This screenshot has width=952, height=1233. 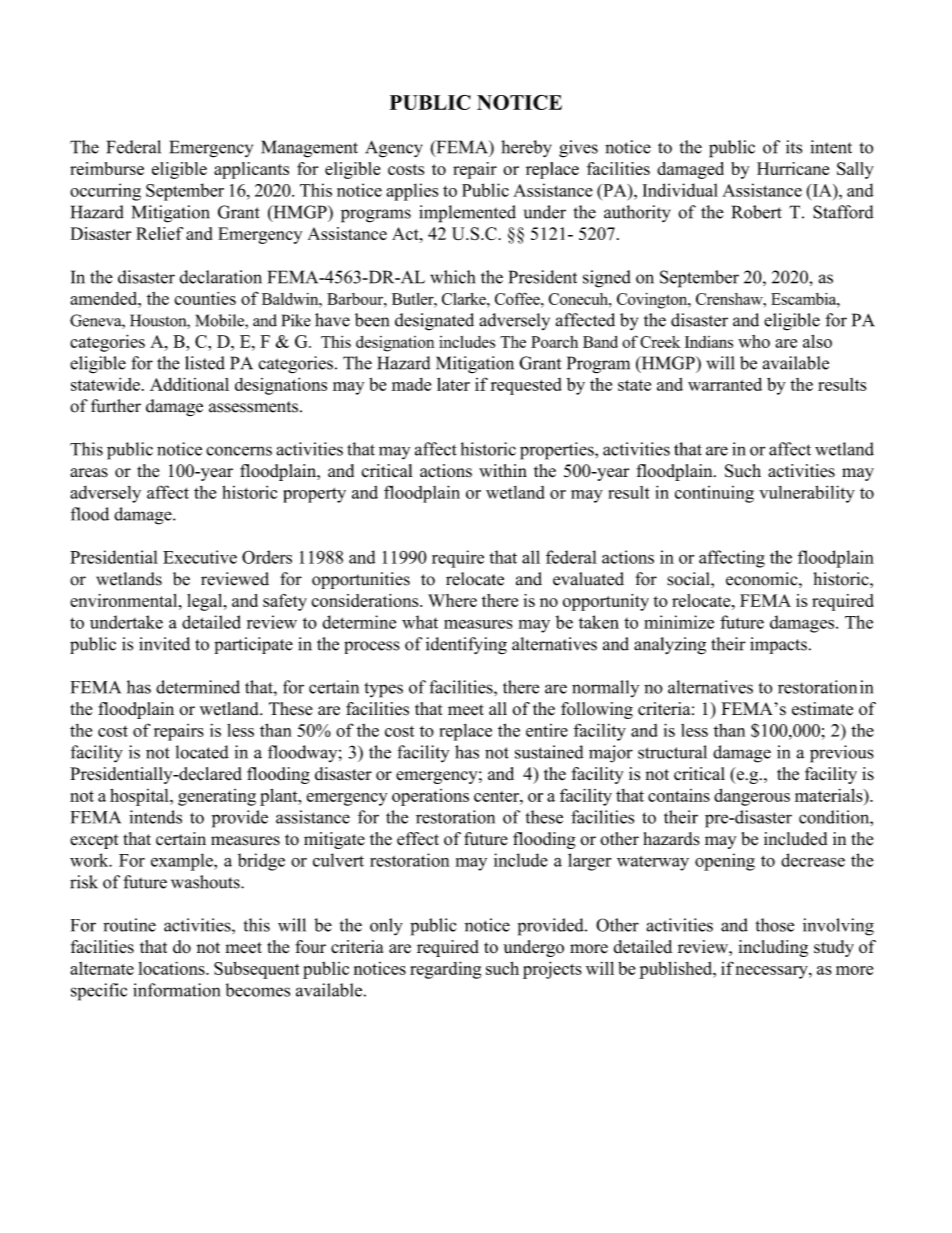 I want to click on locations, so click(x=172, y=968).
